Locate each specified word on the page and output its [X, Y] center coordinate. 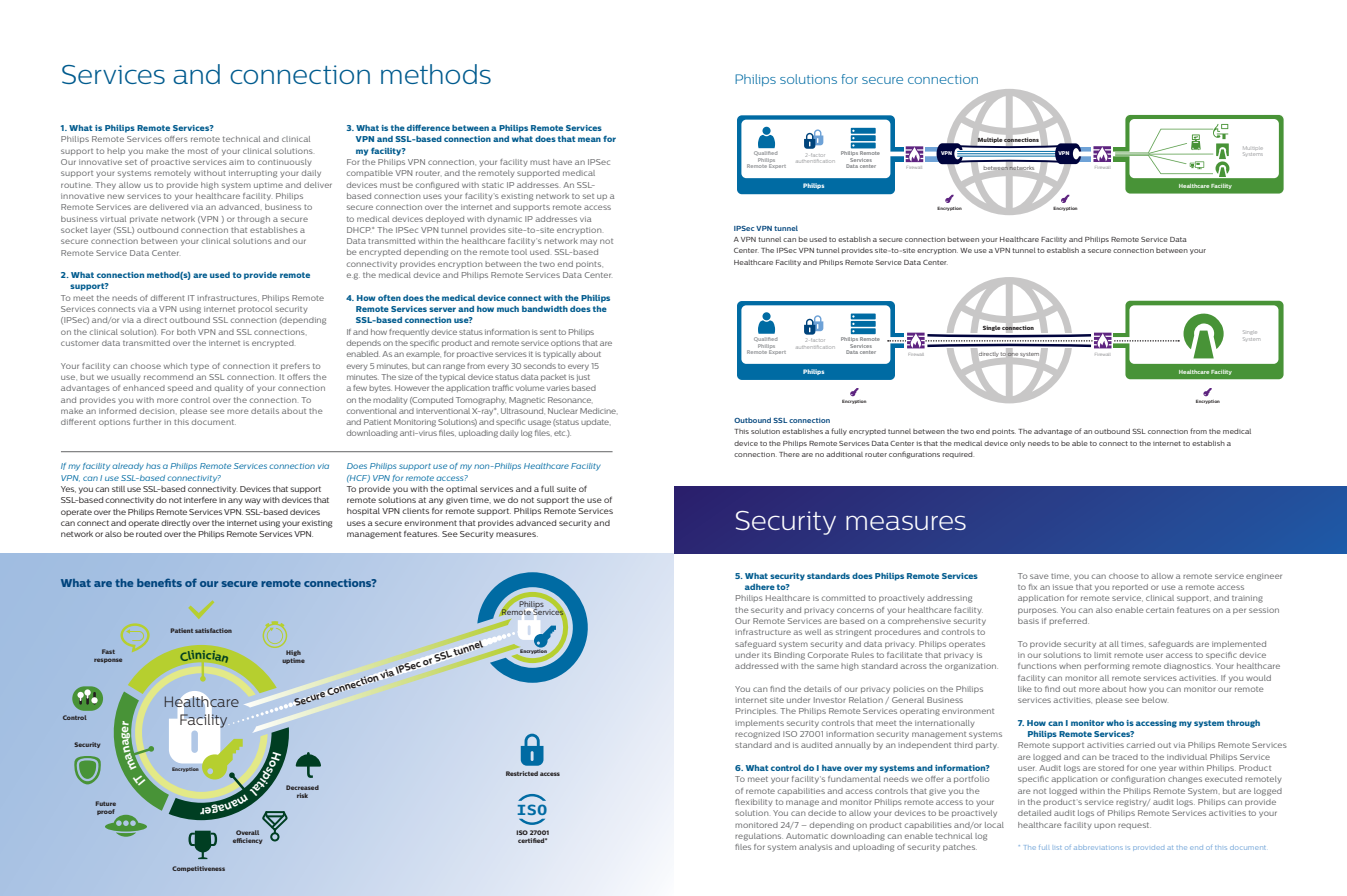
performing [1107, 667]
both [186, 332]
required [958, 455]
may [588, 242]
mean [589, 139]
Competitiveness [198, 869]
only [1018, 444]
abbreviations [1098, 848]
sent [548, 332]
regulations [759, 837]
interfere [200, 499]
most [198, 151]
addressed [756, 666]
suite [566, 489]
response [108, 660]
